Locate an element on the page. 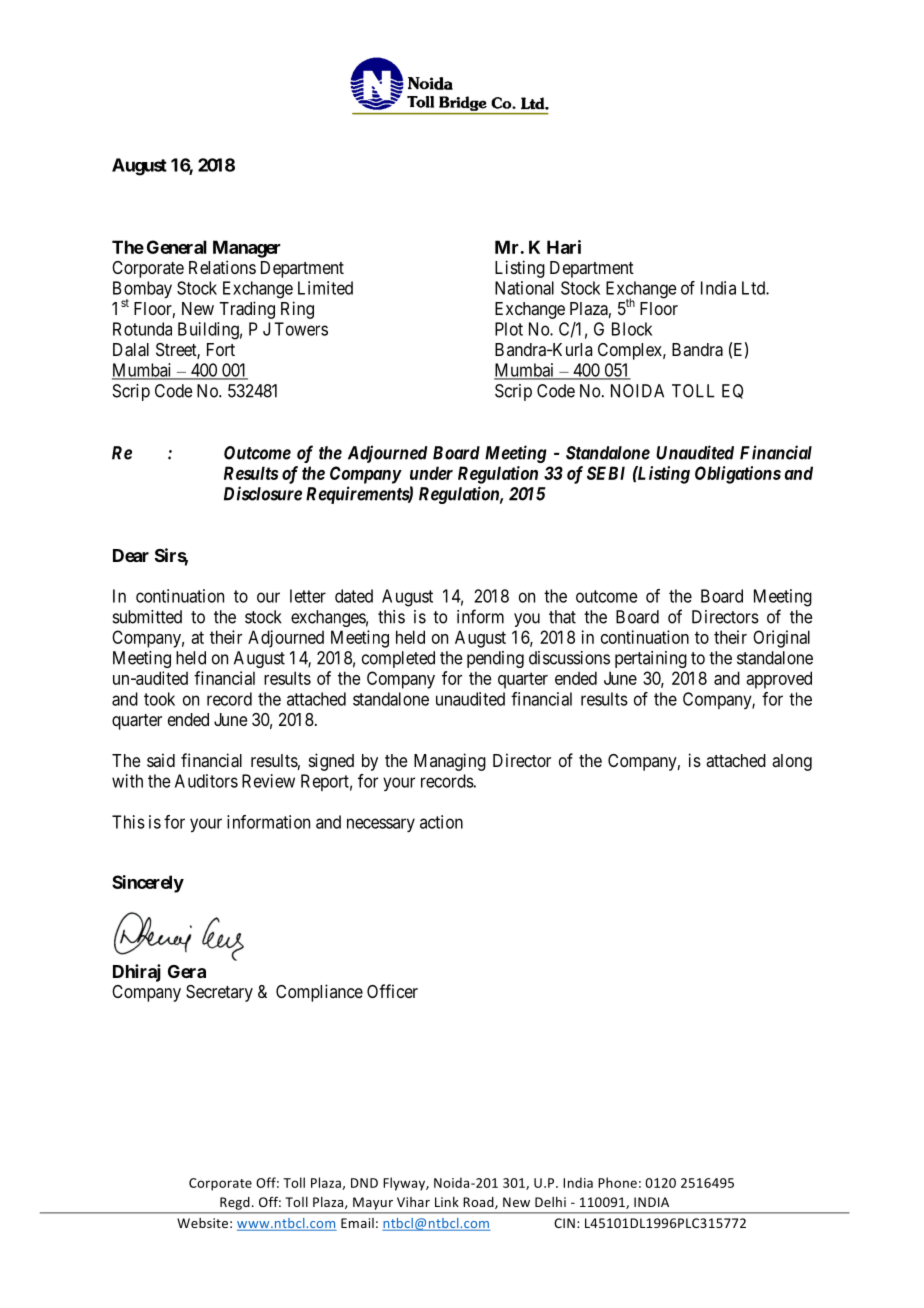 The height and width of the image is (1308, 924). pending is located at coordinates (495, 659).
